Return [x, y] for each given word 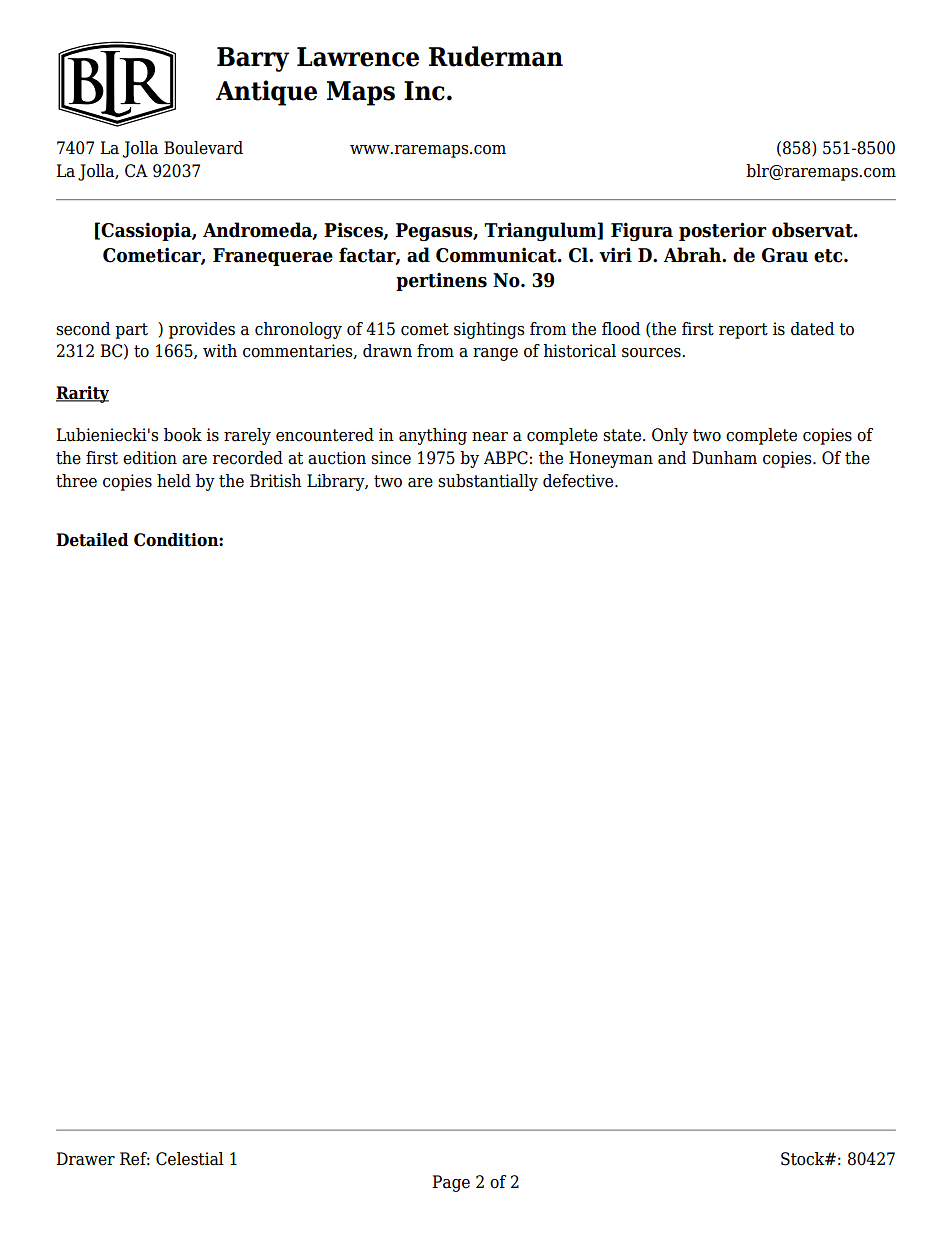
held [174, 481]
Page [451, 1183]
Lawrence [358, 57]
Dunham [724, 458]
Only [670, 436]
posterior [723, 231]
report [743, 331]
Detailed [92, 540]
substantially [488, 482]
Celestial [190, 1159]
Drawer [85, 1159]
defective [579, 481]
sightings [489, 330]
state [623, 435]
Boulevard [203, 148]
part [131, 331]
